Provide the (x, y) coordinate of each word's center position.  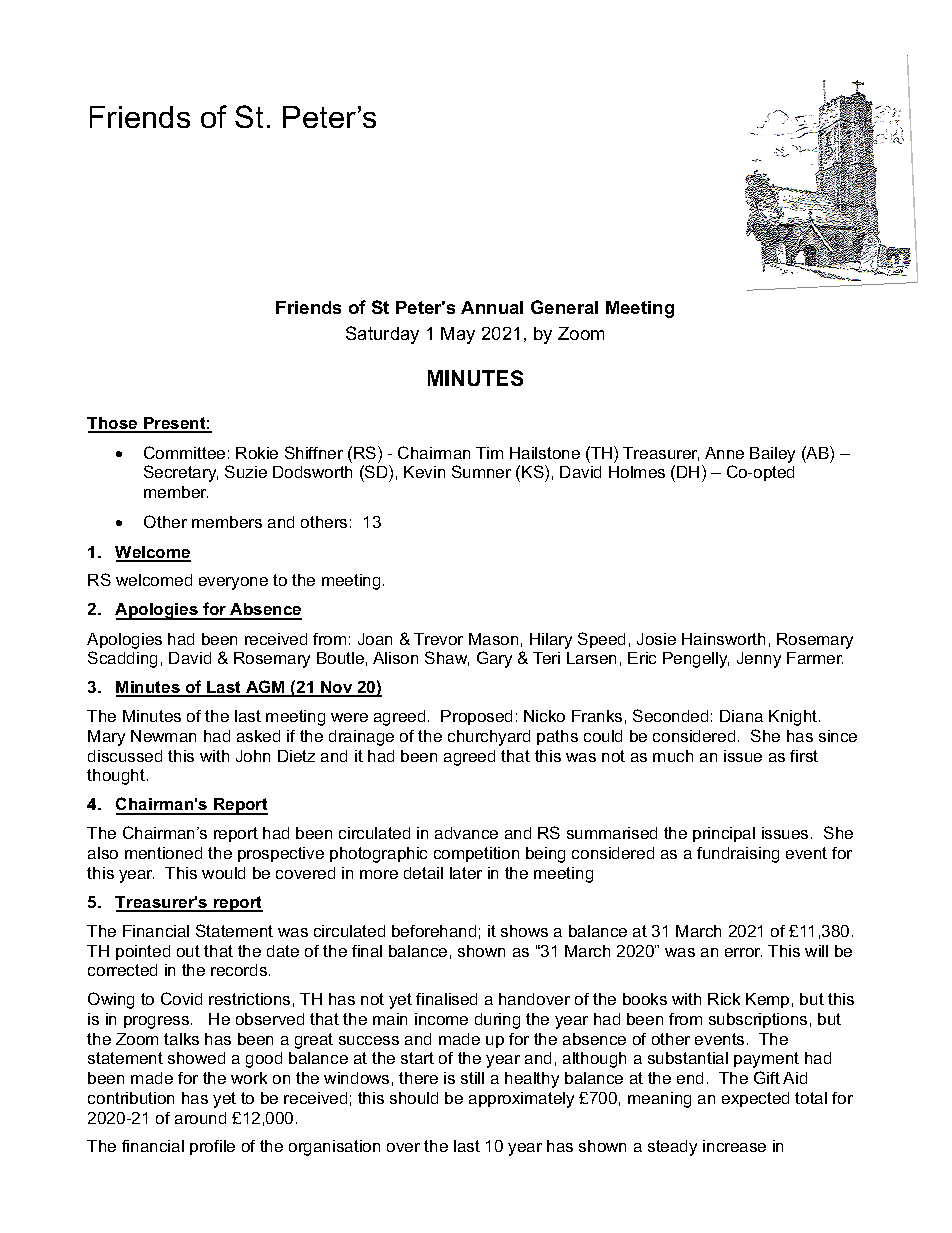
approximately (521, 1100)
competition (476, 854)
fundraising (738, 855)
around (200, 1118)
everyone (233, 583)
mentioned (163, 853)
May (458, 335)
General (564, 307)
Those (113, 424)
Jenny (759, 660)
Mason (493, 639)
